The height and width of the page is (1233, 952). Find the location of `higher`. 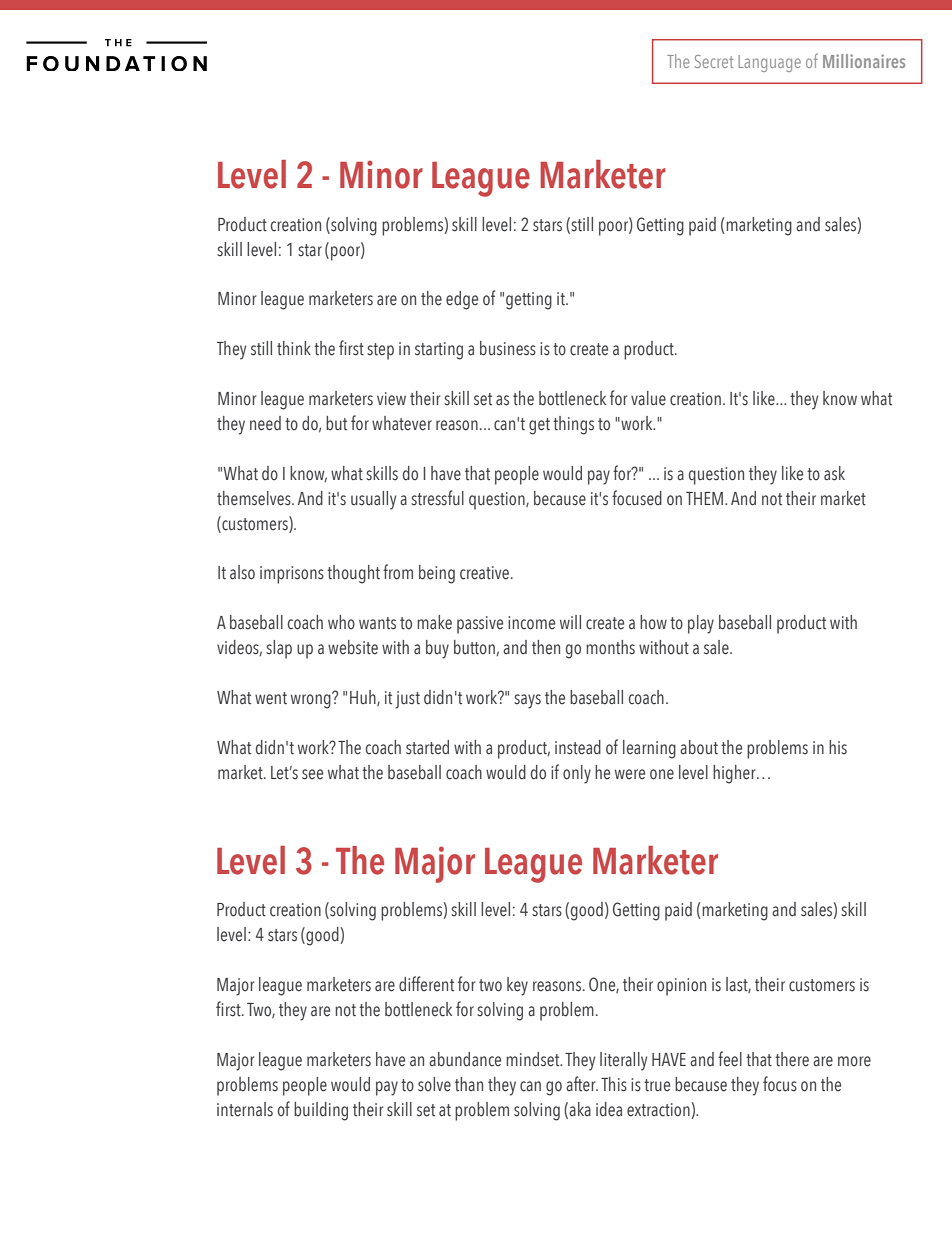

higher is located at coordinates (735, 774).
